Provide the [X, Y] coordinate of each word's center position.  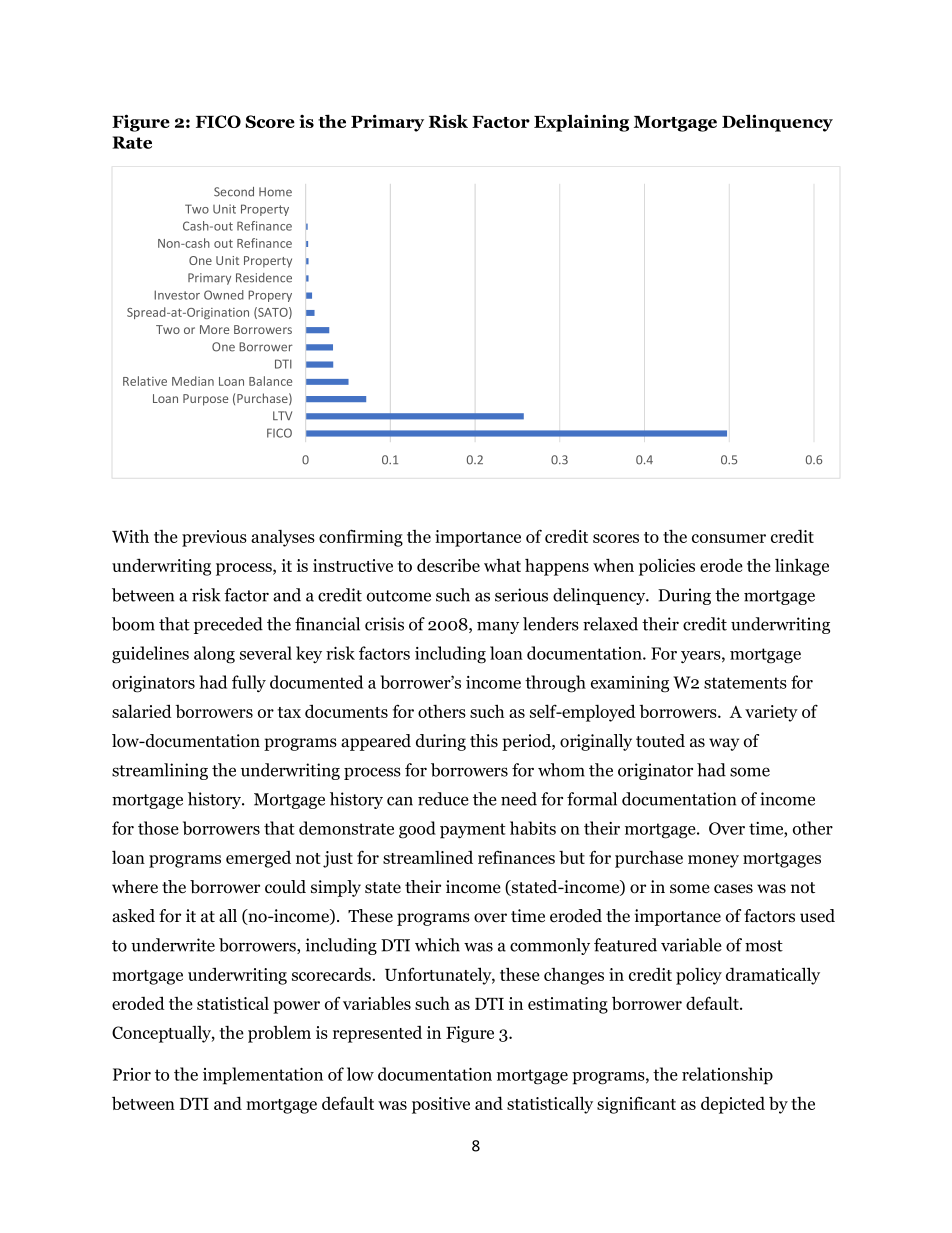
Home [275, 192]
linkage [802, 567]
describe [448, 565]
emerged [258, 859]
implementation [263, 1076]
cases [733, 889]
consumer [729, 538]
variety [771, 713]
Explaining [581, 123]
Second [234, 192]
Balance [270, 381]
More [214, 329]
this [484, 741]
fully [249, 684]
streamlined [428, 857]
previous [214, 538]
